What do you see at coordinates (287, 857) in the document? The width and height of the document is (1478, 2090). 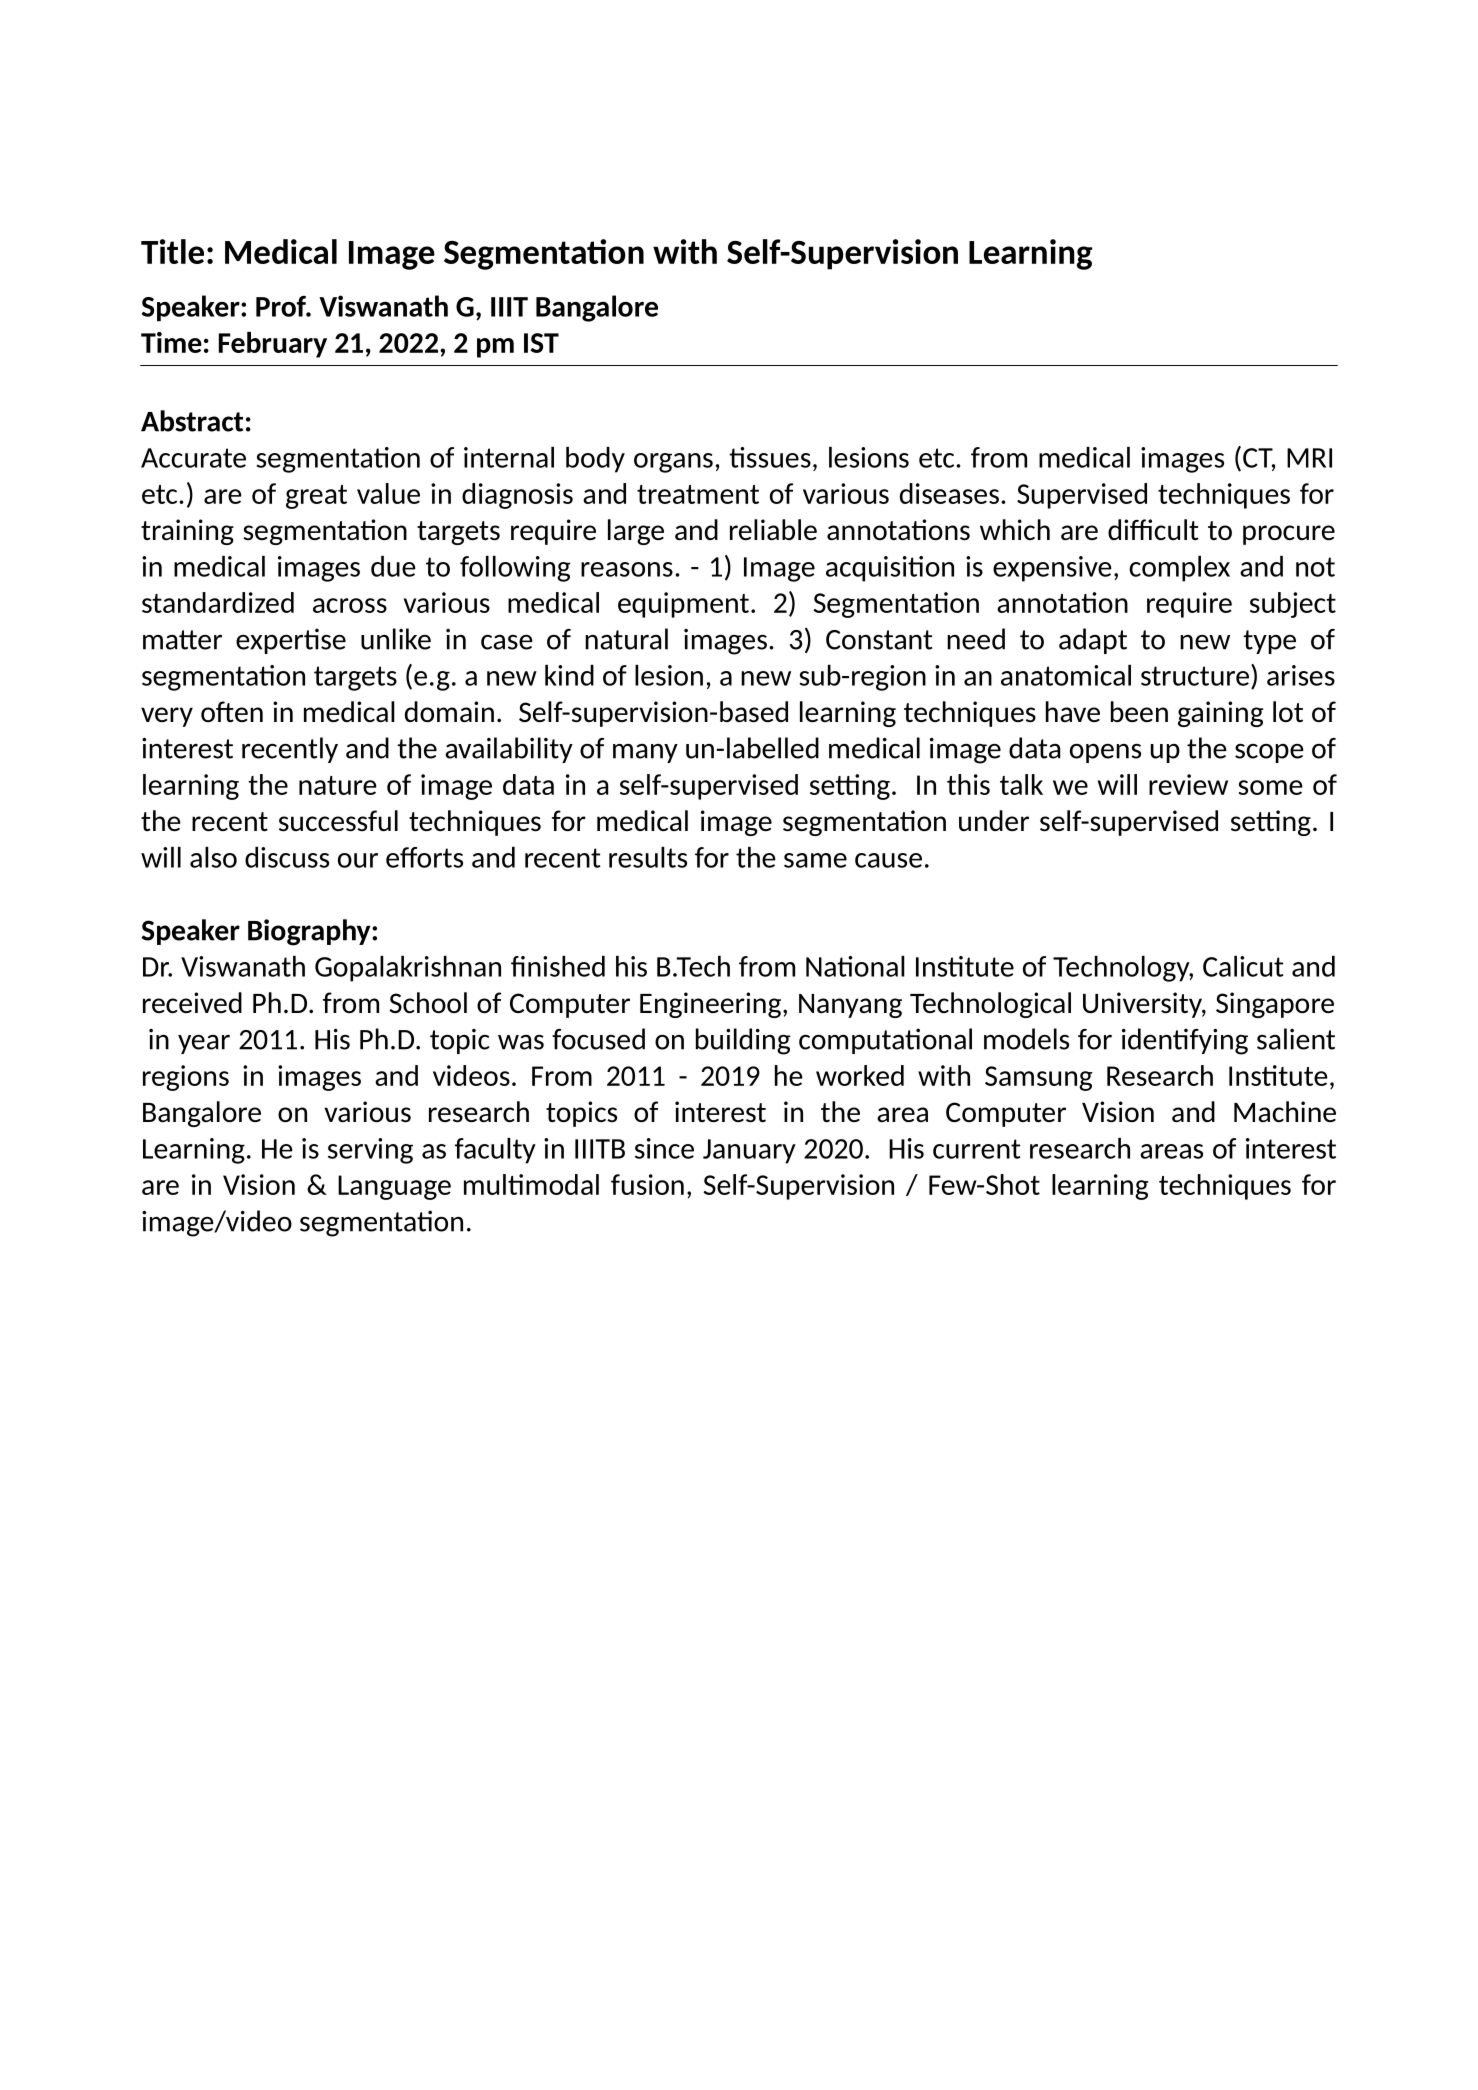 I see `discuss` at bounding box center [287, 857].
